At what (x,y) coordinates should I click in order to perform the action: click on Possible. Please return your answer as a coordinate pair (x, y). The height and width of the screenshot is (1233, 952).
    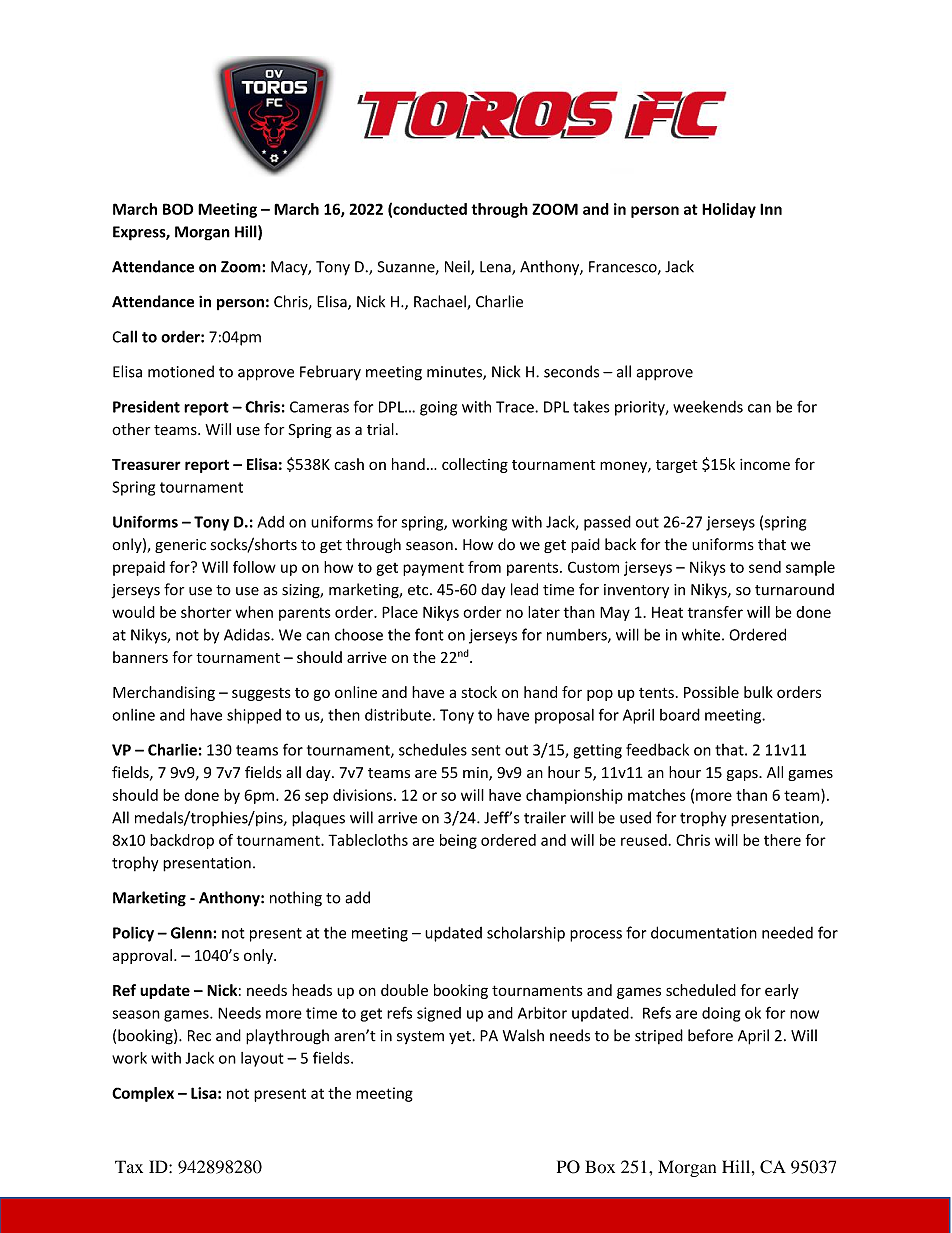
    Looking at the image, I should click on (711, 692).
